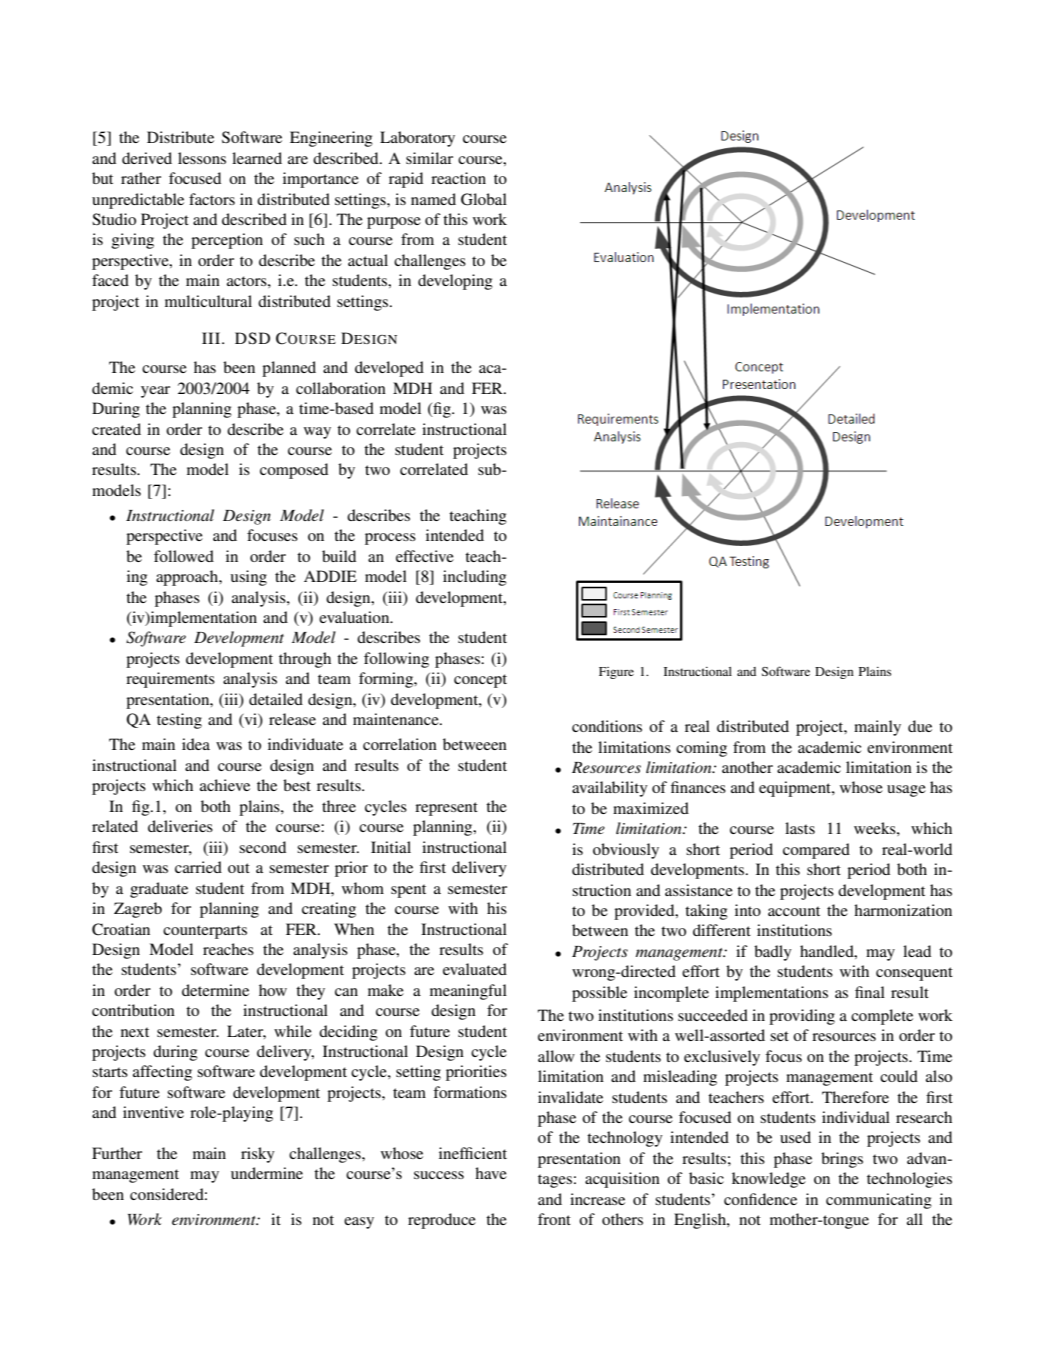  I want to click on carried, so click(198, 867).
